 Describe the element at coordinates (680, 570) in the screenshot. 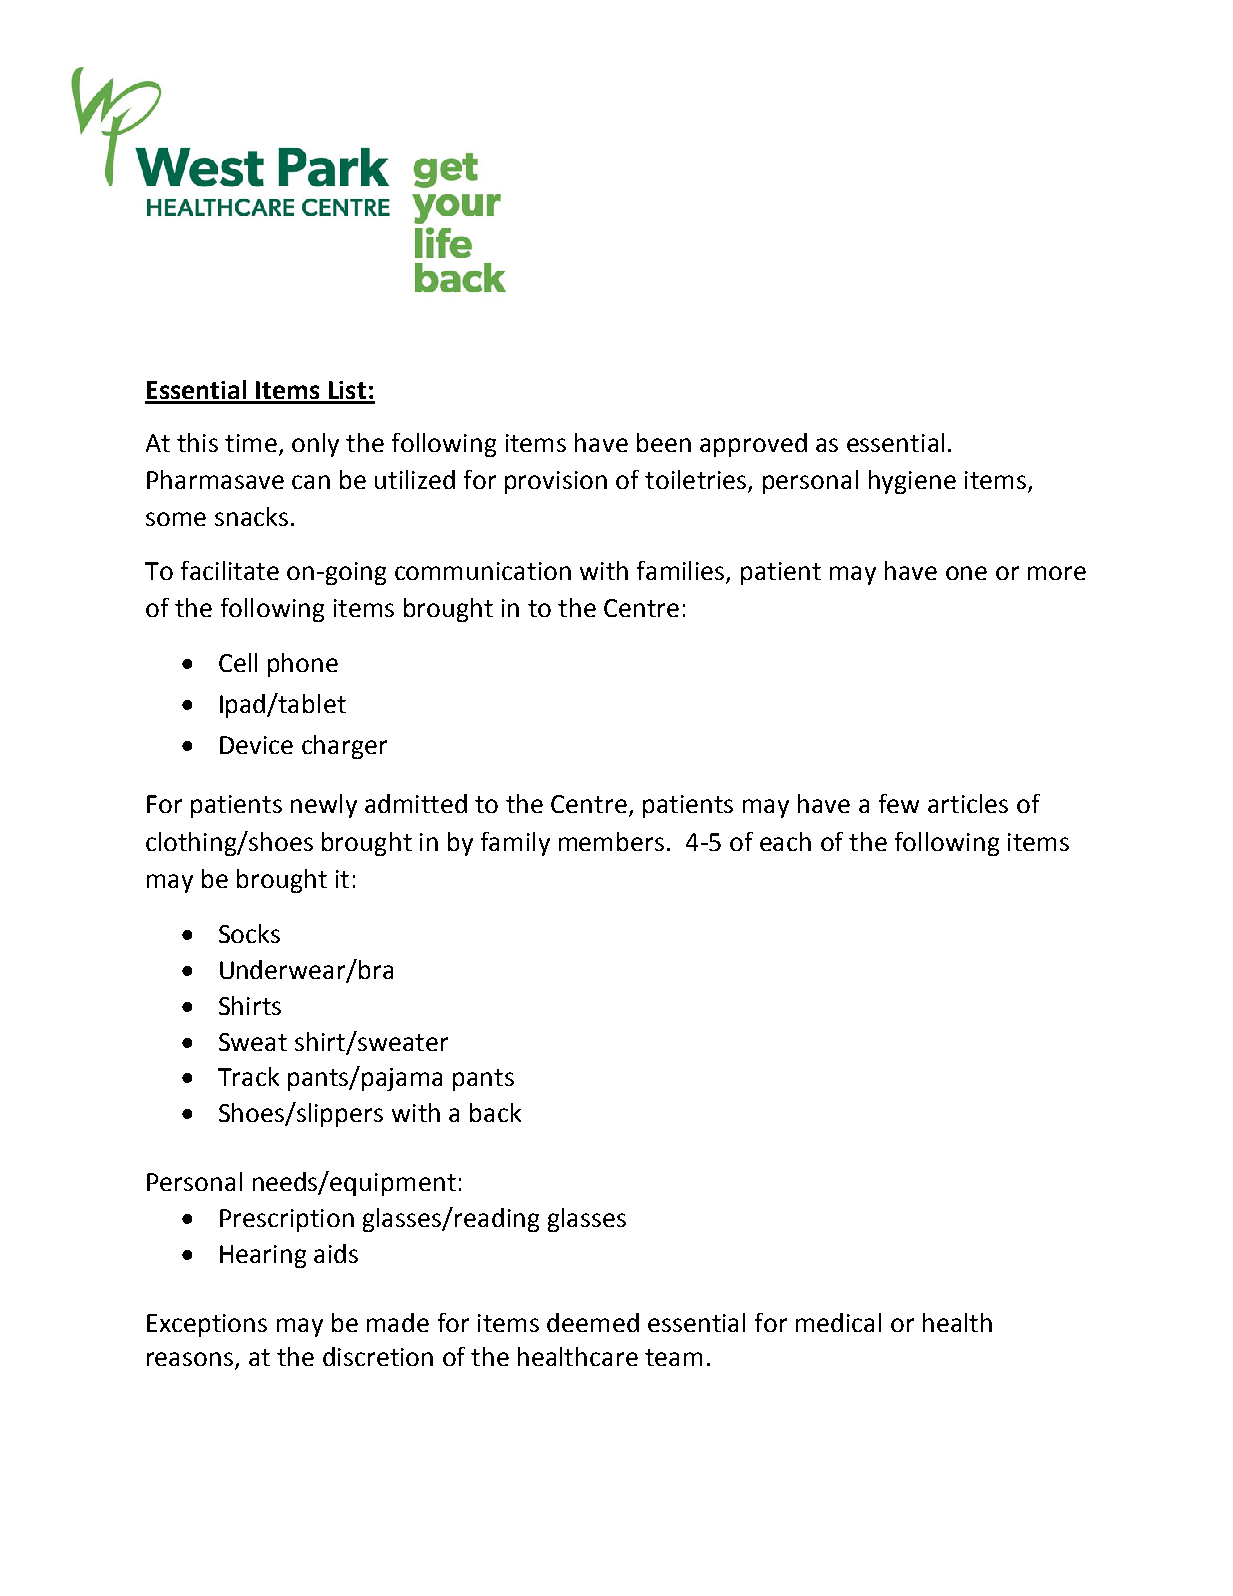

I see `families` at that location.
